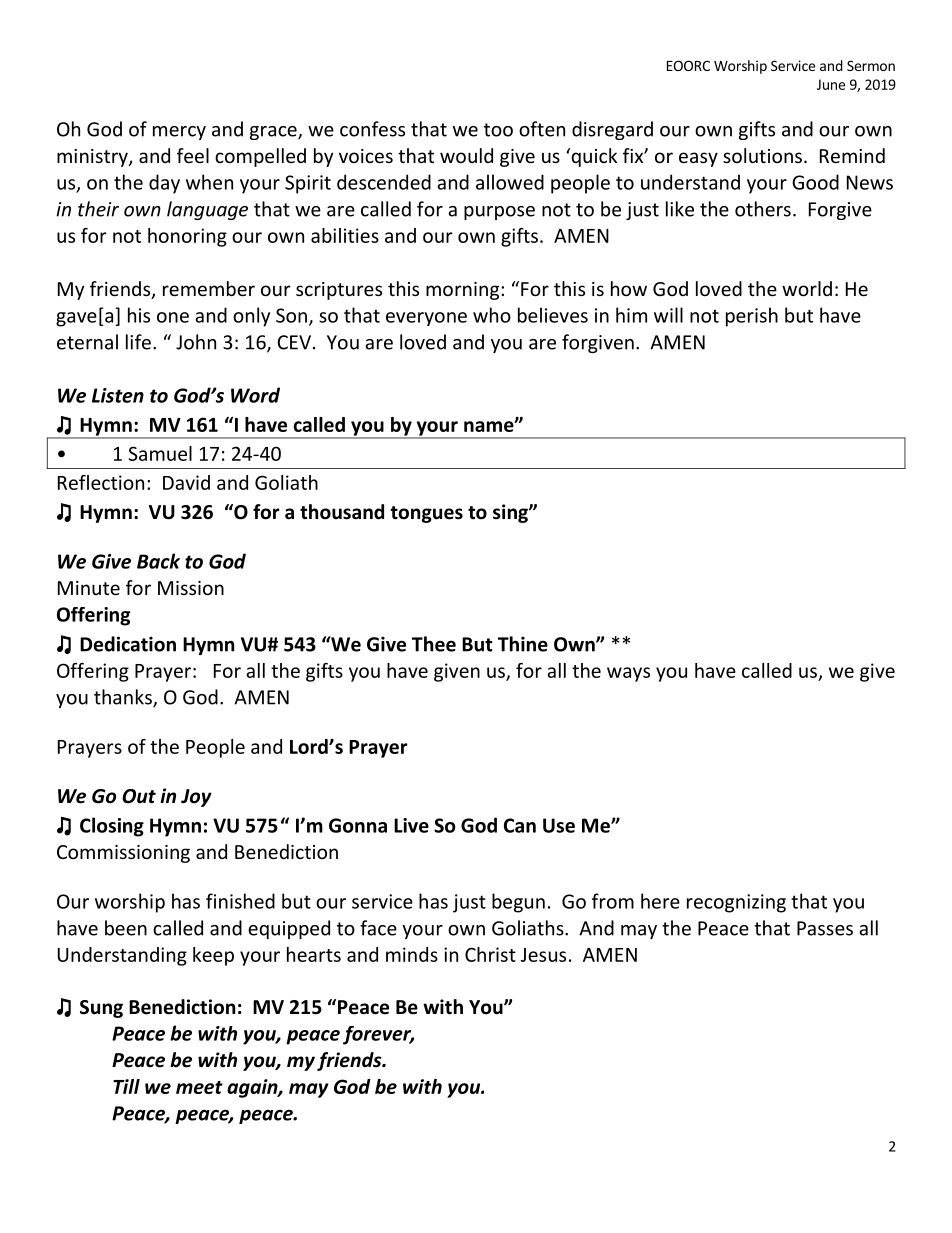 The image size is (952, 1233). I want to click on Christ, so click(490, 954).
